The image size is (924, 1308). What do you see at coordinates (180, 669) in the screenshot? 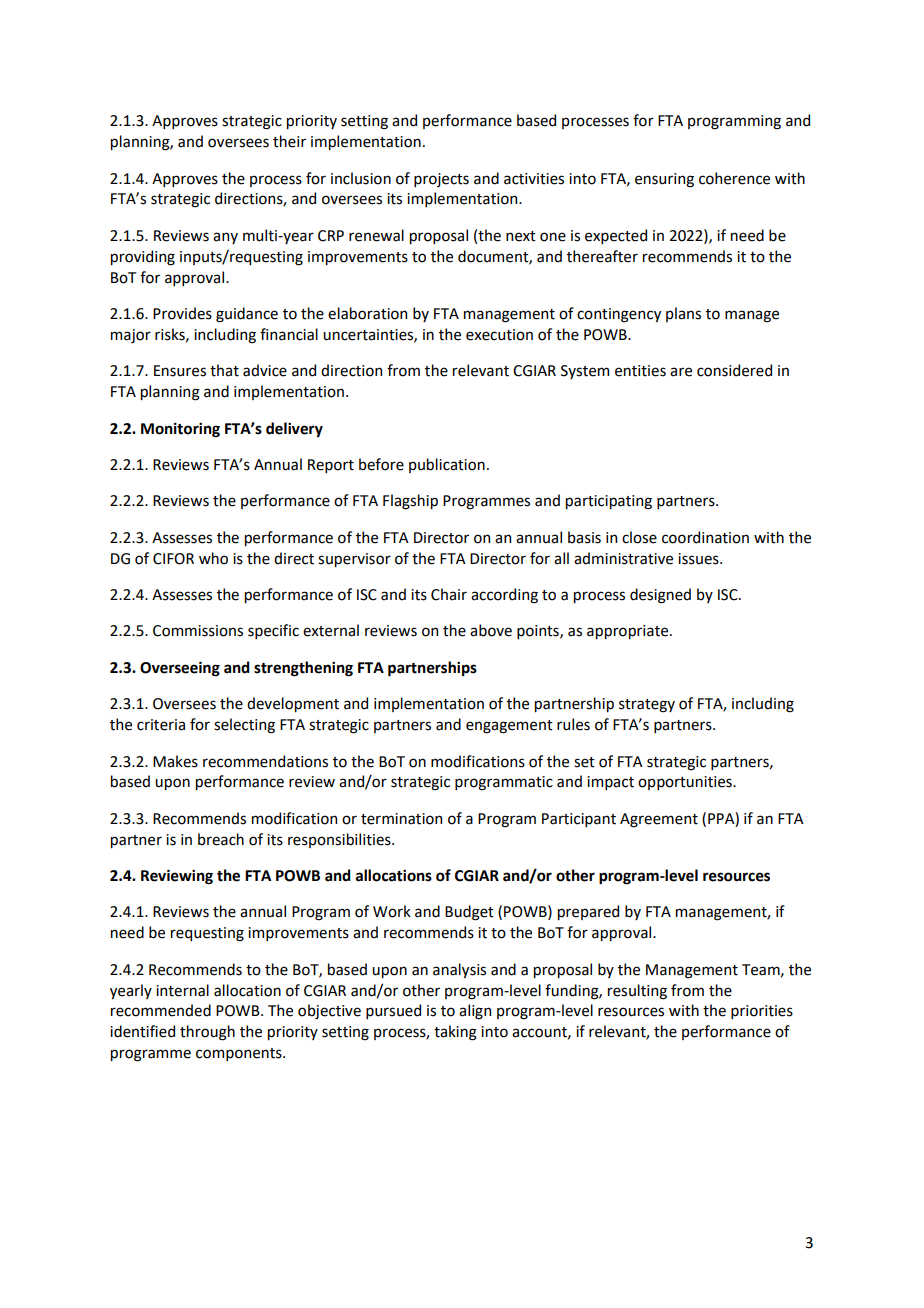
I see `Overseeing` at bounding box center [180, 669].
